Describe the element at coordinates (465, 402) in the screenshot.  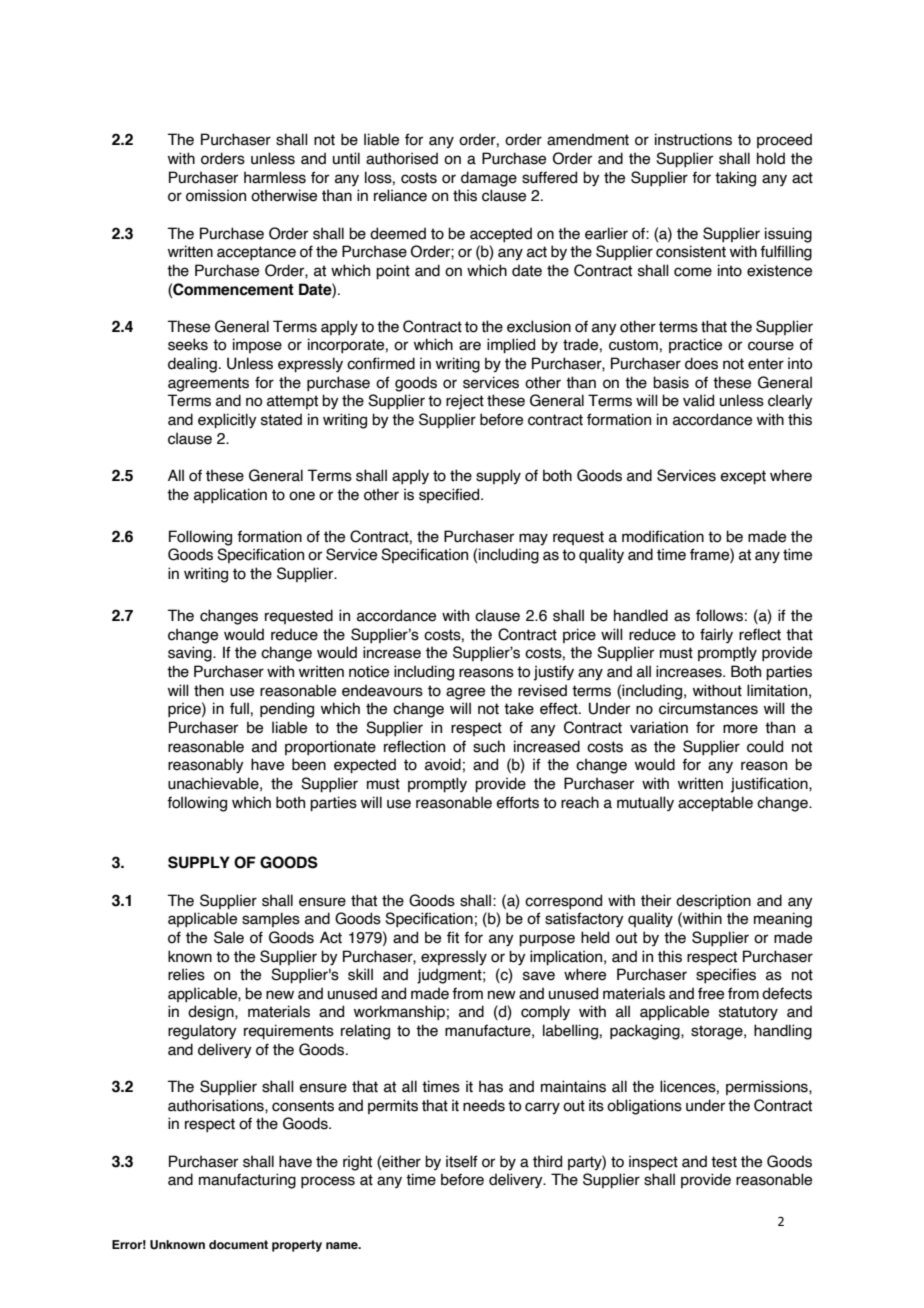
I see `reject` at that location.
